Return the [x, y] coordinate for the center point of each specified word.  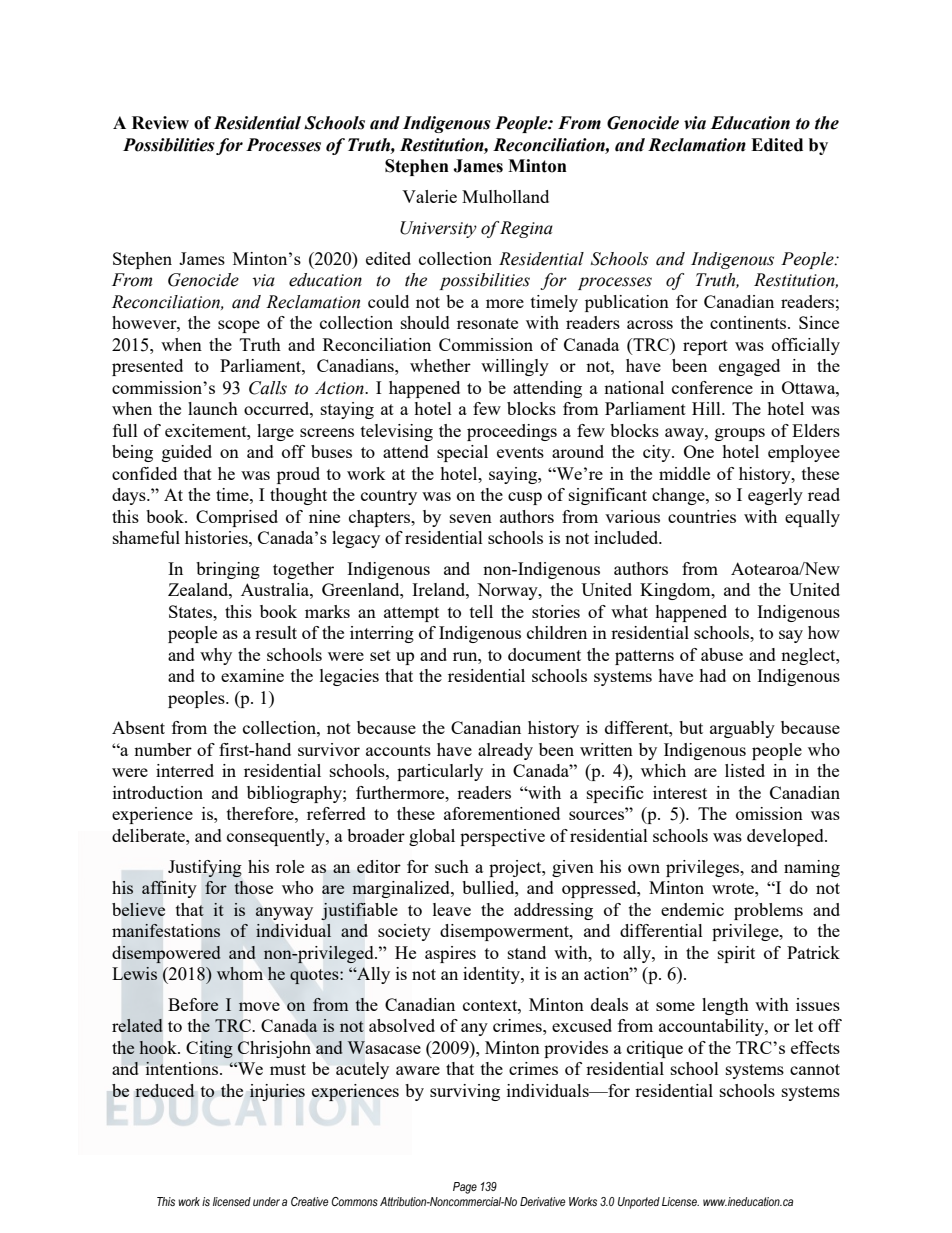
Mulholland [505, 196]
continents [749, 322]
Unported [639, 1203]
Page [465, 1188]
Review [160, 123]
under [266, 1201]
